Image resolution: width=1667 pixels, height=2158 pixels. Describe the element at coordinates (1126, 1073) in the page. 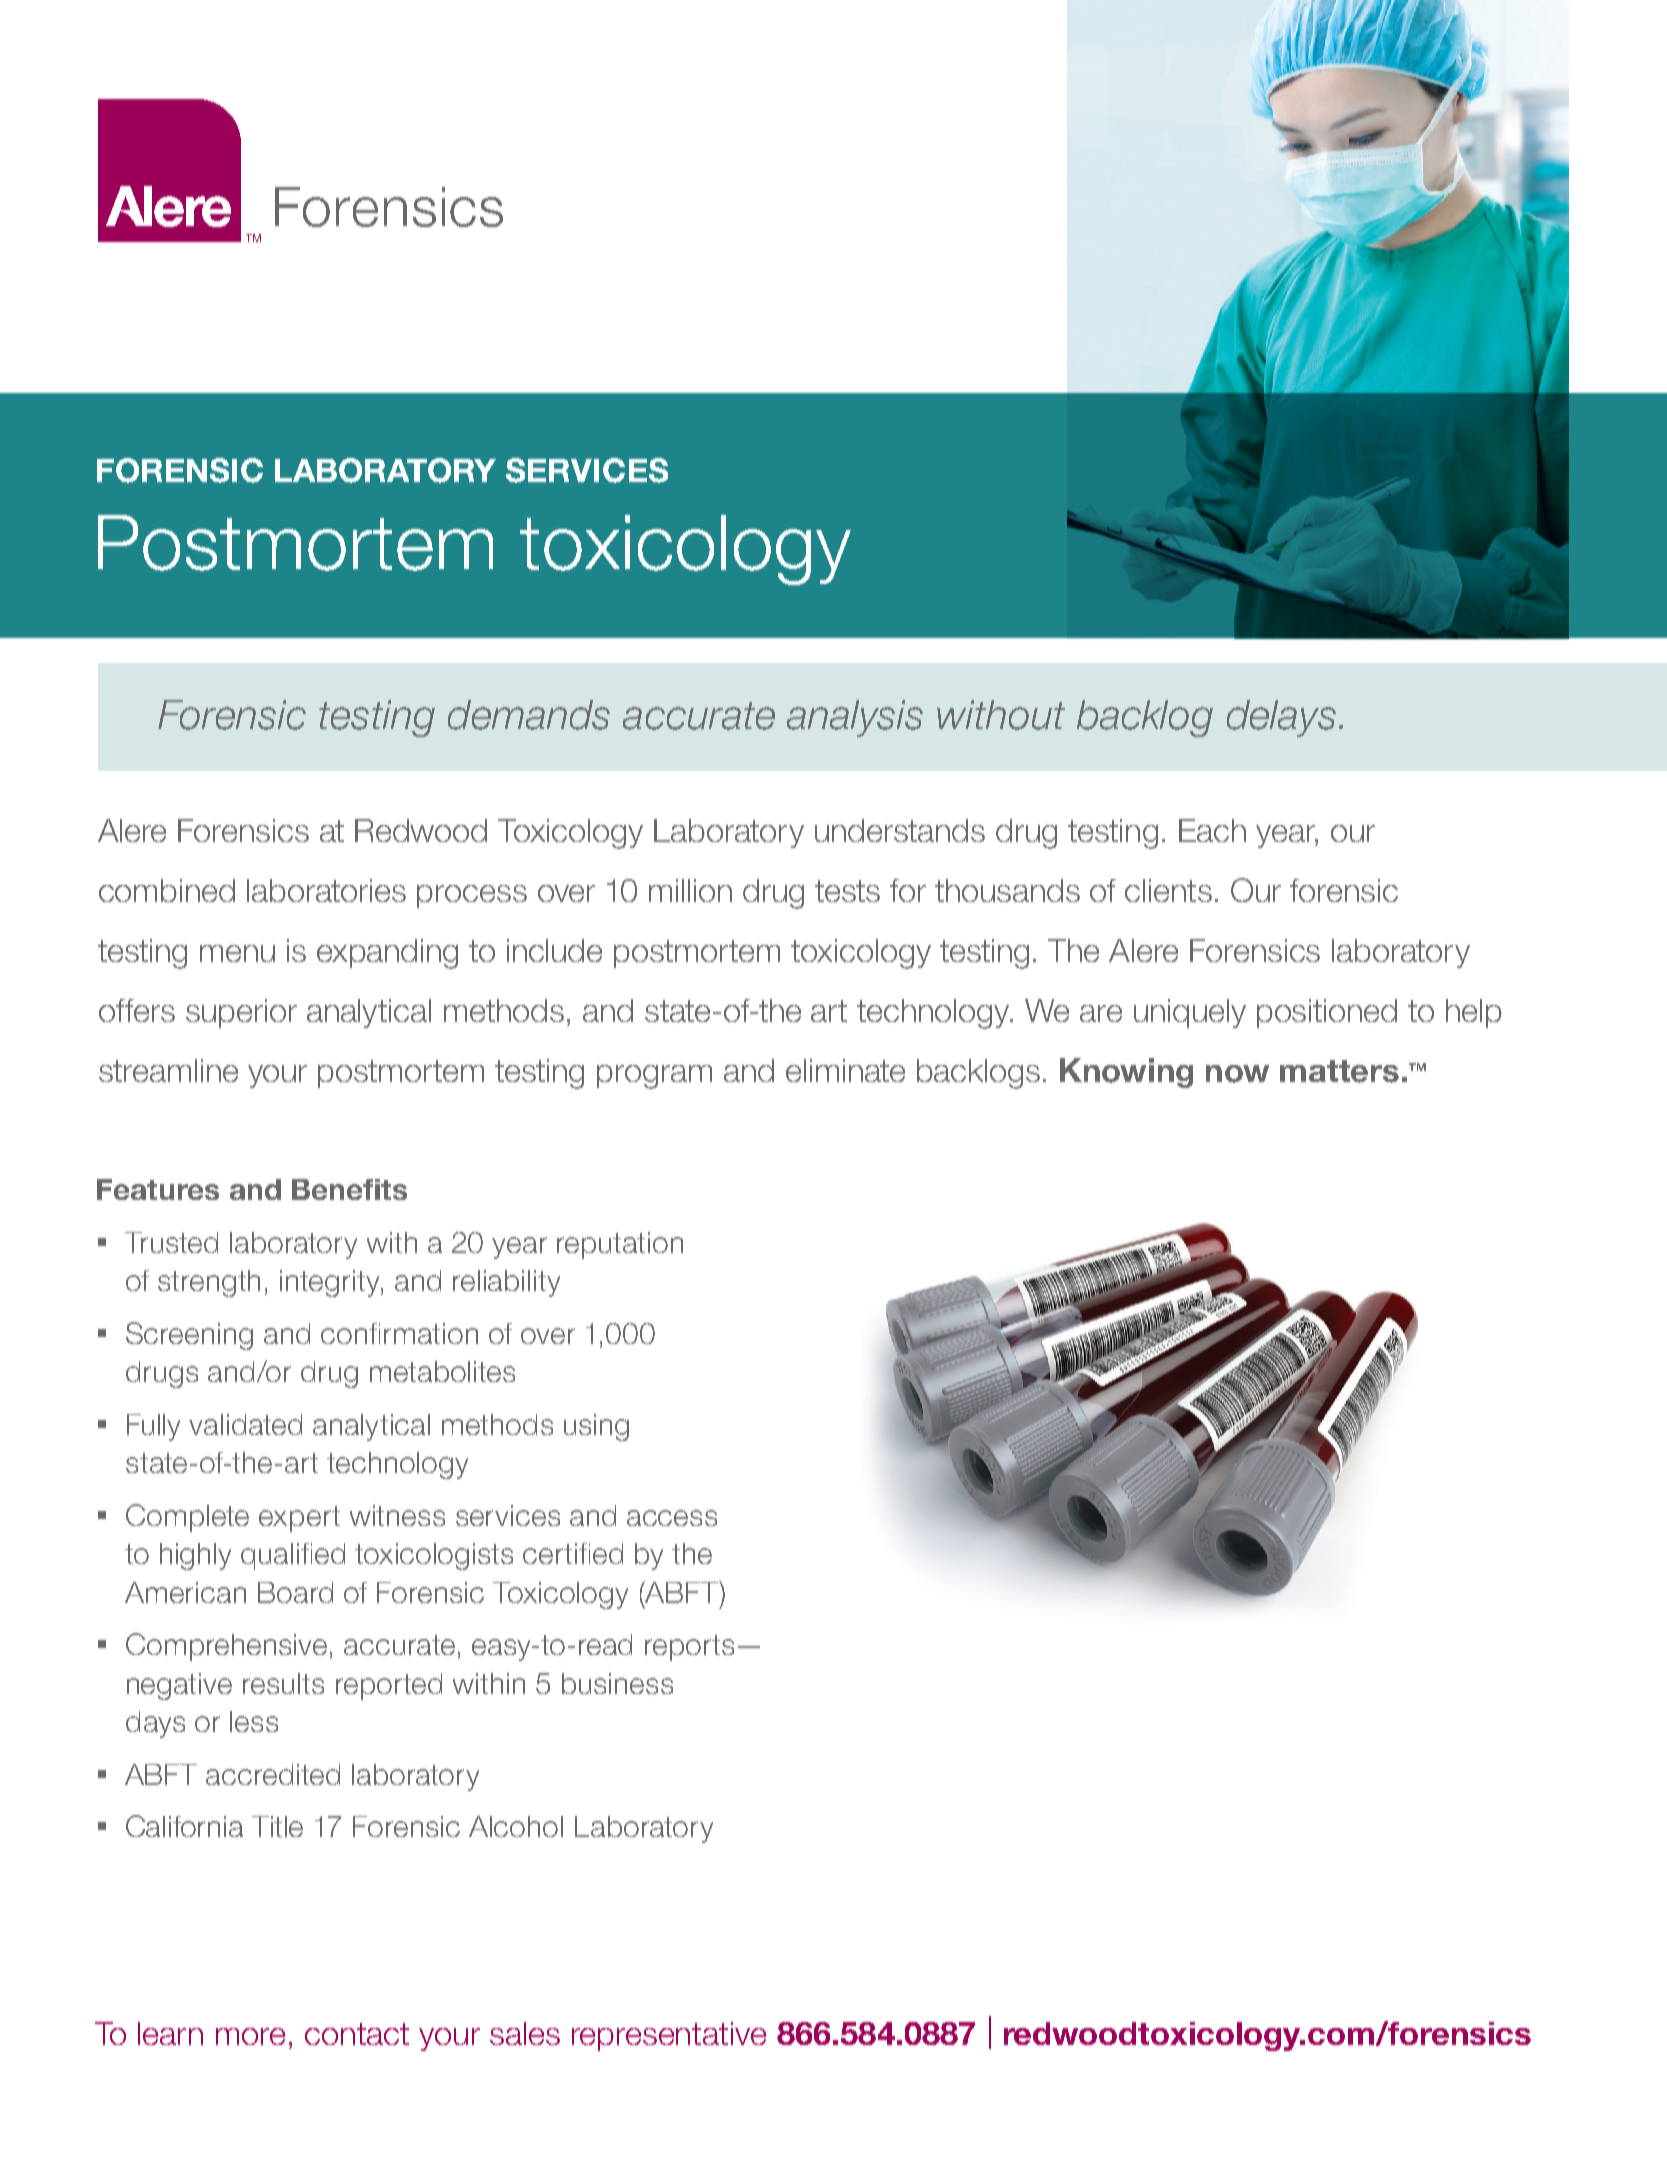

I see `Knowing` at that location.
